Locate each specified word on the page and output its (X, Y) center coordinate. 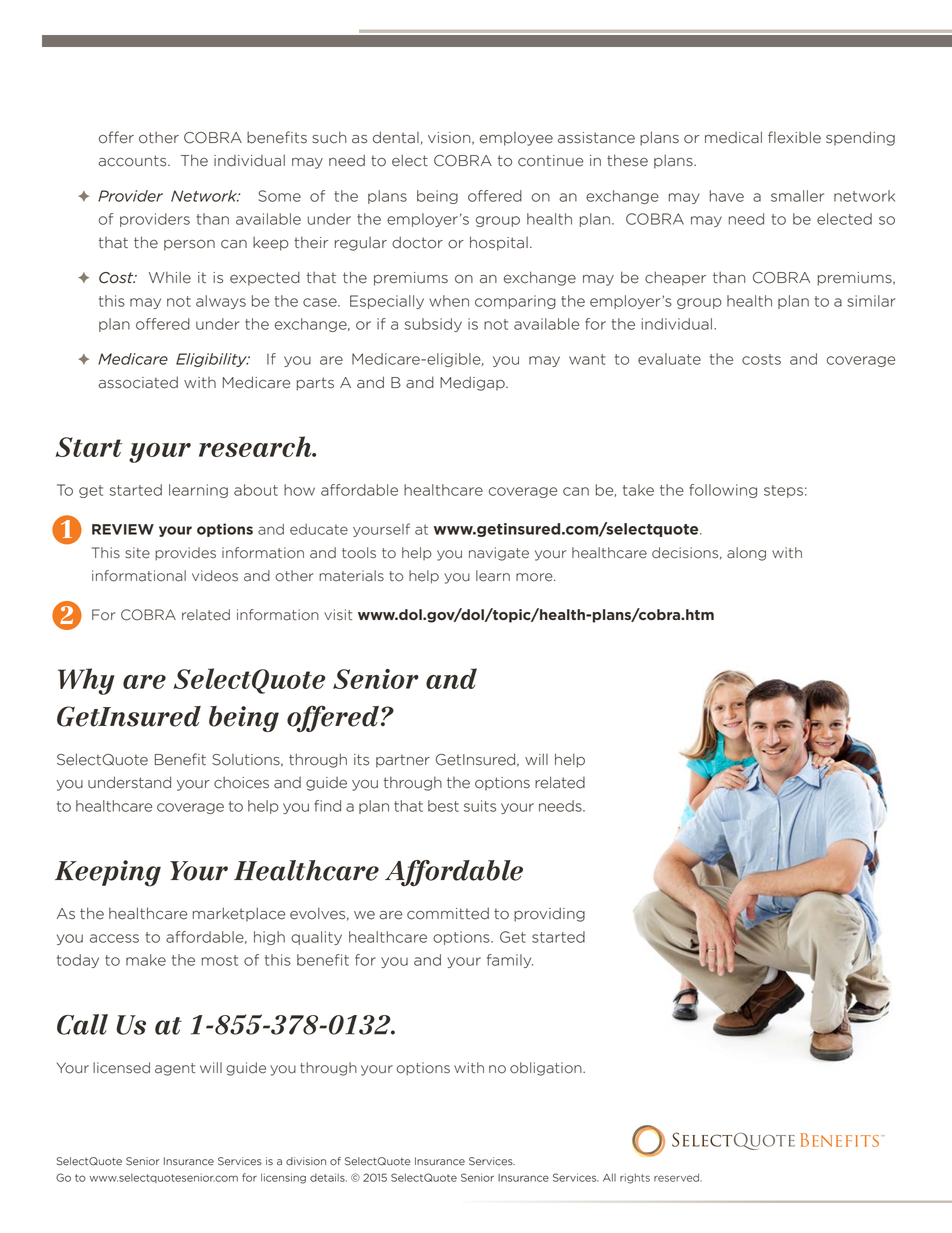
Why (86, 681)
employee (516, 139)
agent (175, 1069)
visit (338, 614)
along (746, 554)
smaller (797, 196)
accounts (133, 161)
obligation (547, 1069)
